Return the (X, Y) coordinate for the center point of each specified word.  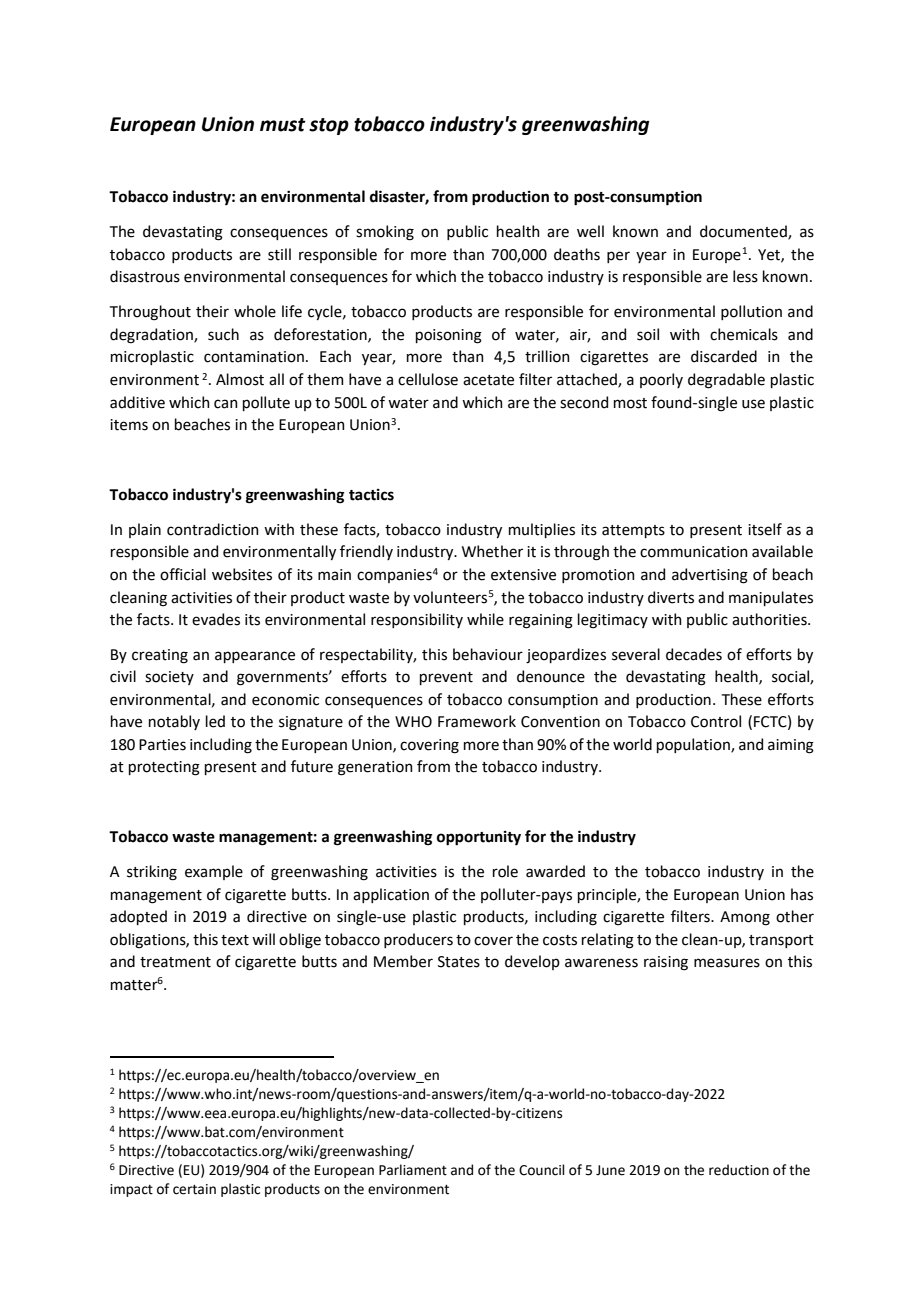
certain (194, 1189)
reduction (739, 1170)
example (214, 872)
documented (744, 232)
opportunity (479, 838)
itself (765, 529)
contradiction (213, 529)
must (283, 125)
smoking (385, 233)
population (694, 745)
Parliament (413, 1170)
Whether (492, 551)
